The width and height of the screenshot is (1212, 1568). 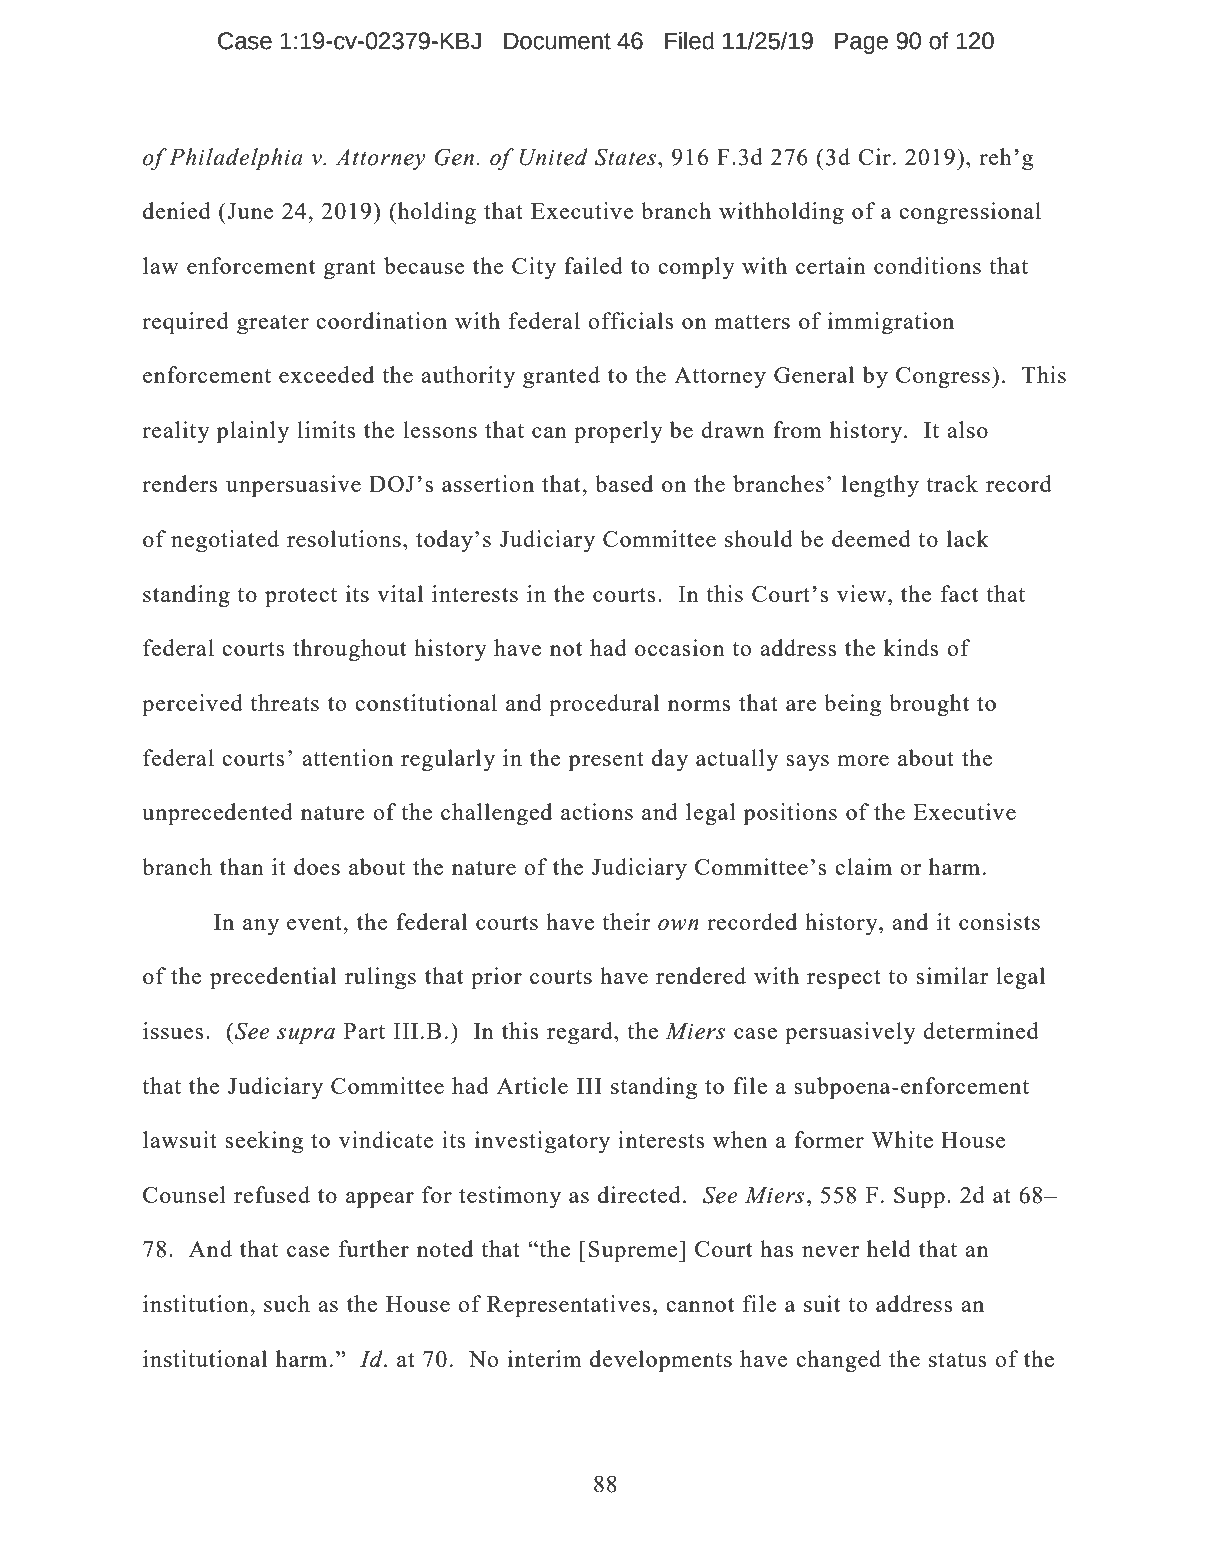 What do you see at coordinates (301, 598) in the screenshot?
I see `protect` at bounding box center [301, 598].
